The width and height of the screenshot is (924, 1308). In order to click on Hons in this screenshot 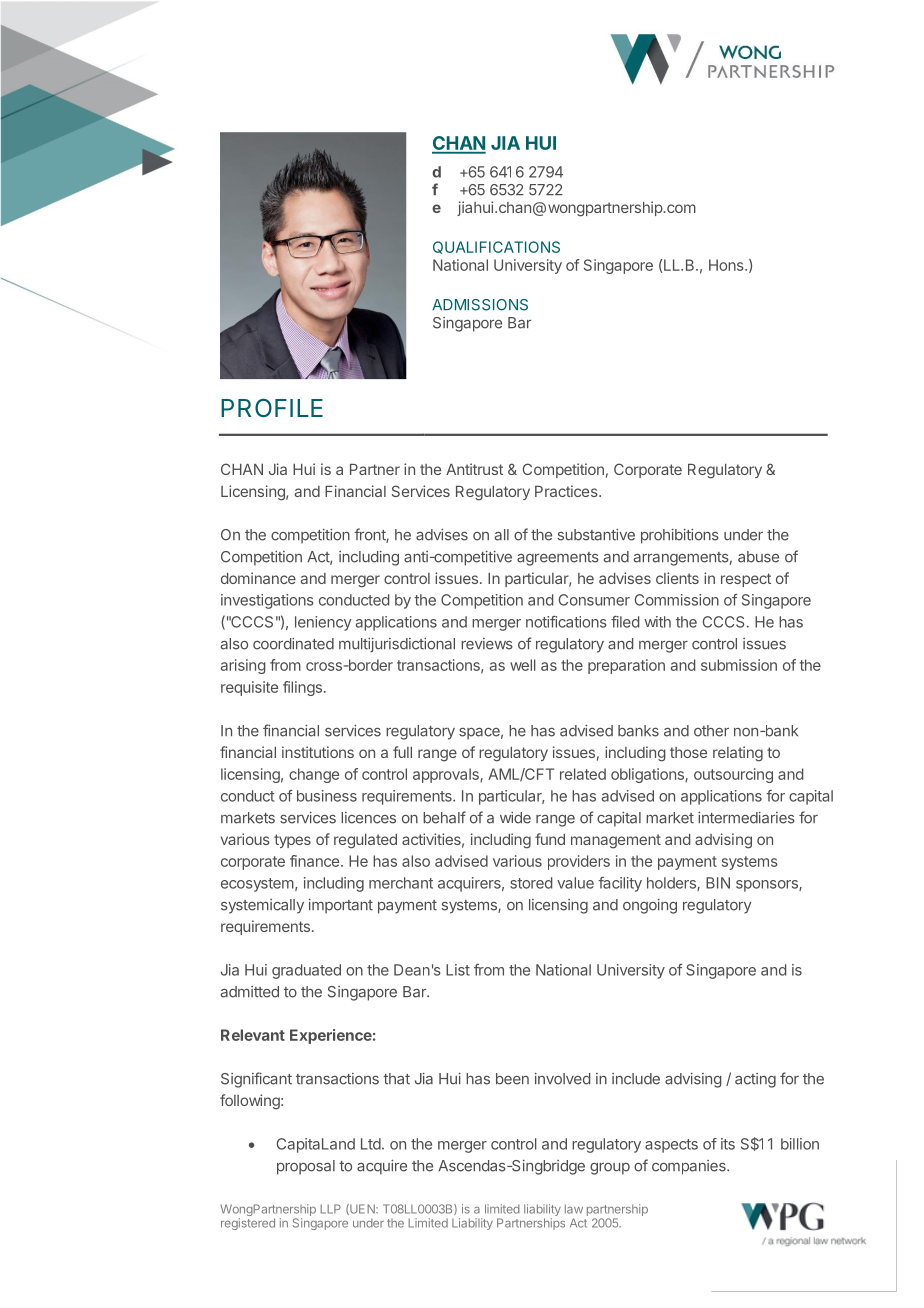, I will do `click(727, 265)`.
